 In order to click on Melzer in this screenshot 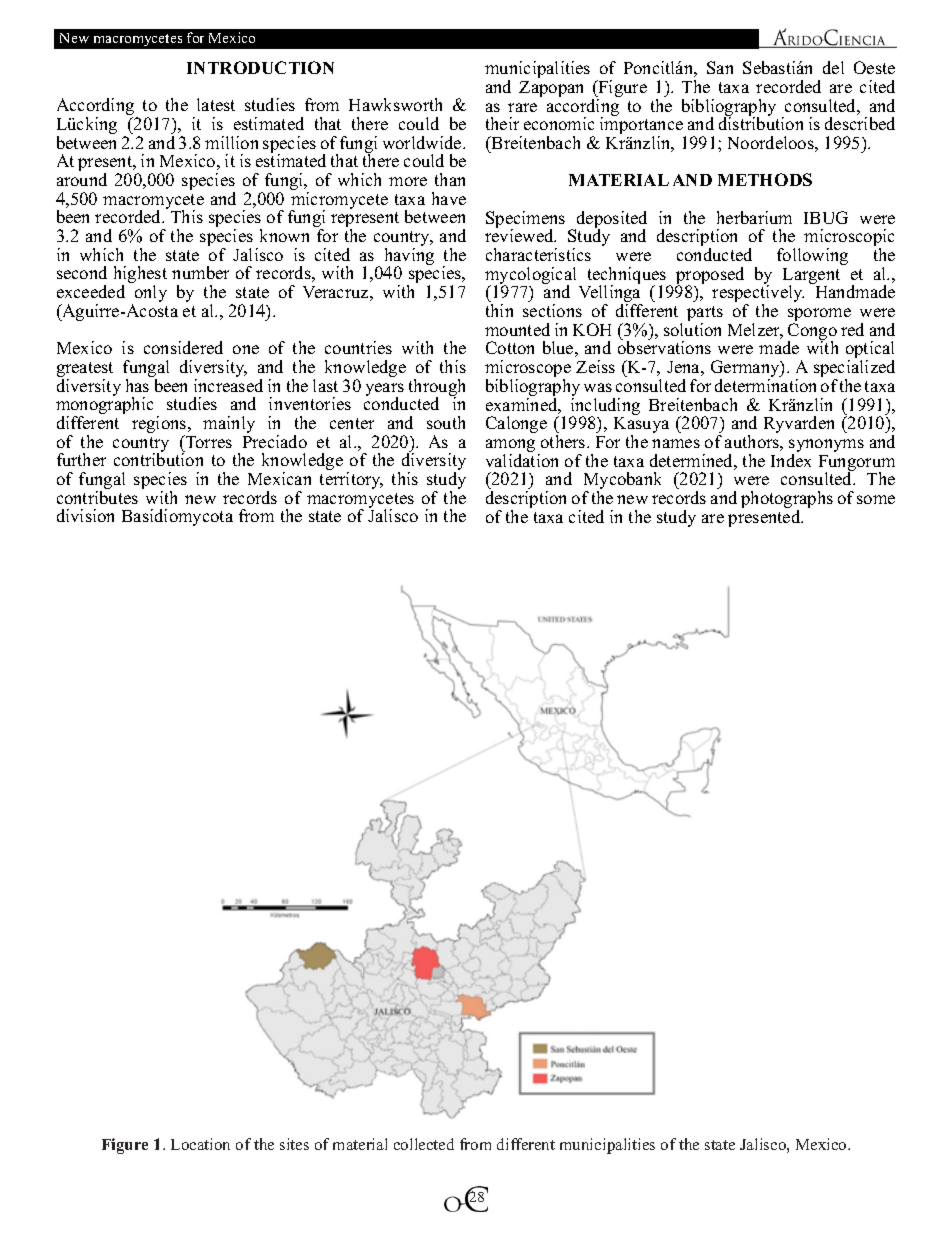, I will do `click(755, 331)`.
